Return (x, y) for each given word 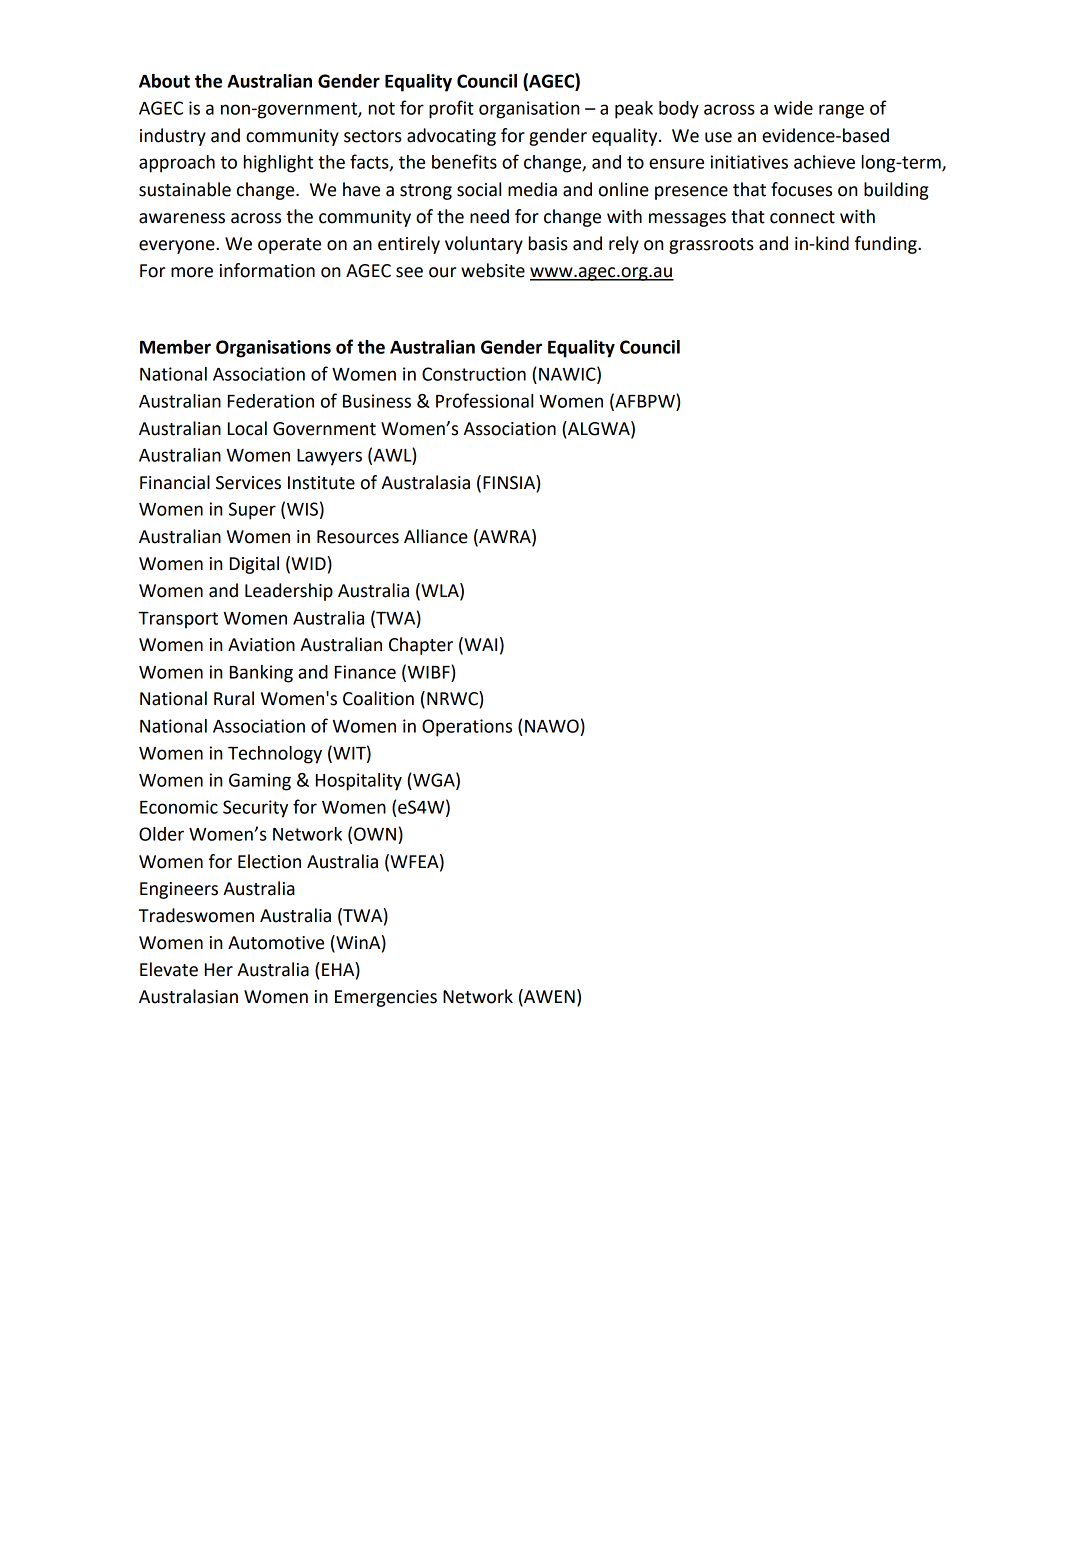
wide (793, 108)
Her (219, 970)
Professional (484, 400)
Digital (254, 565)
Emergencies (386, 998)
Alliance (436, 536)
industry (173, 137)
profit (451, 109)
